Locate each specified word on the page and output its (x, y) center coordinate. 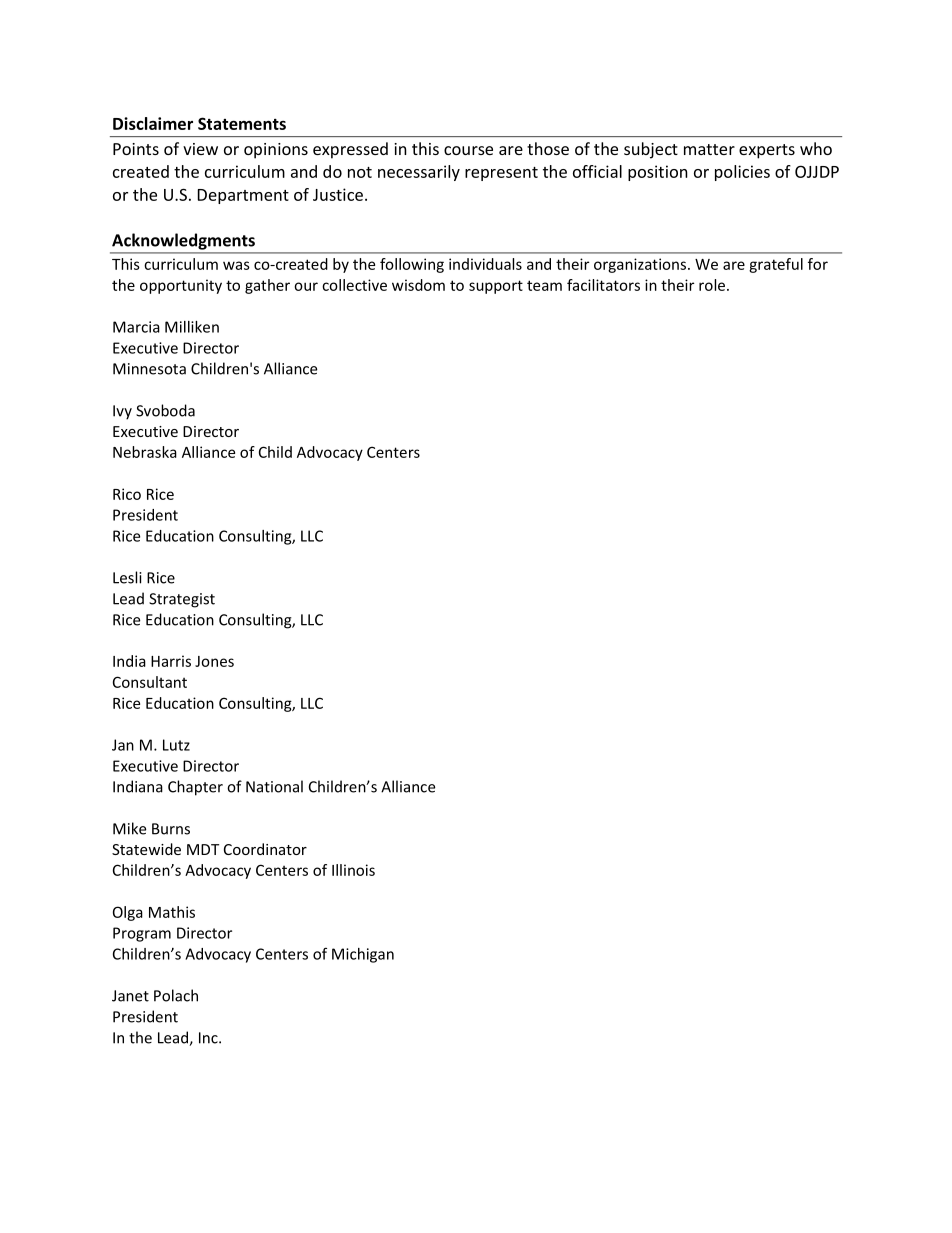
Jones (214, 661)
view (200, 149)
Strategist (182, 600)
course (468, 150)
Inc (209, 1038)
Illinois (353, 870)
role (712, 285)
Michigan (363, 955)
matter (709, 149)
